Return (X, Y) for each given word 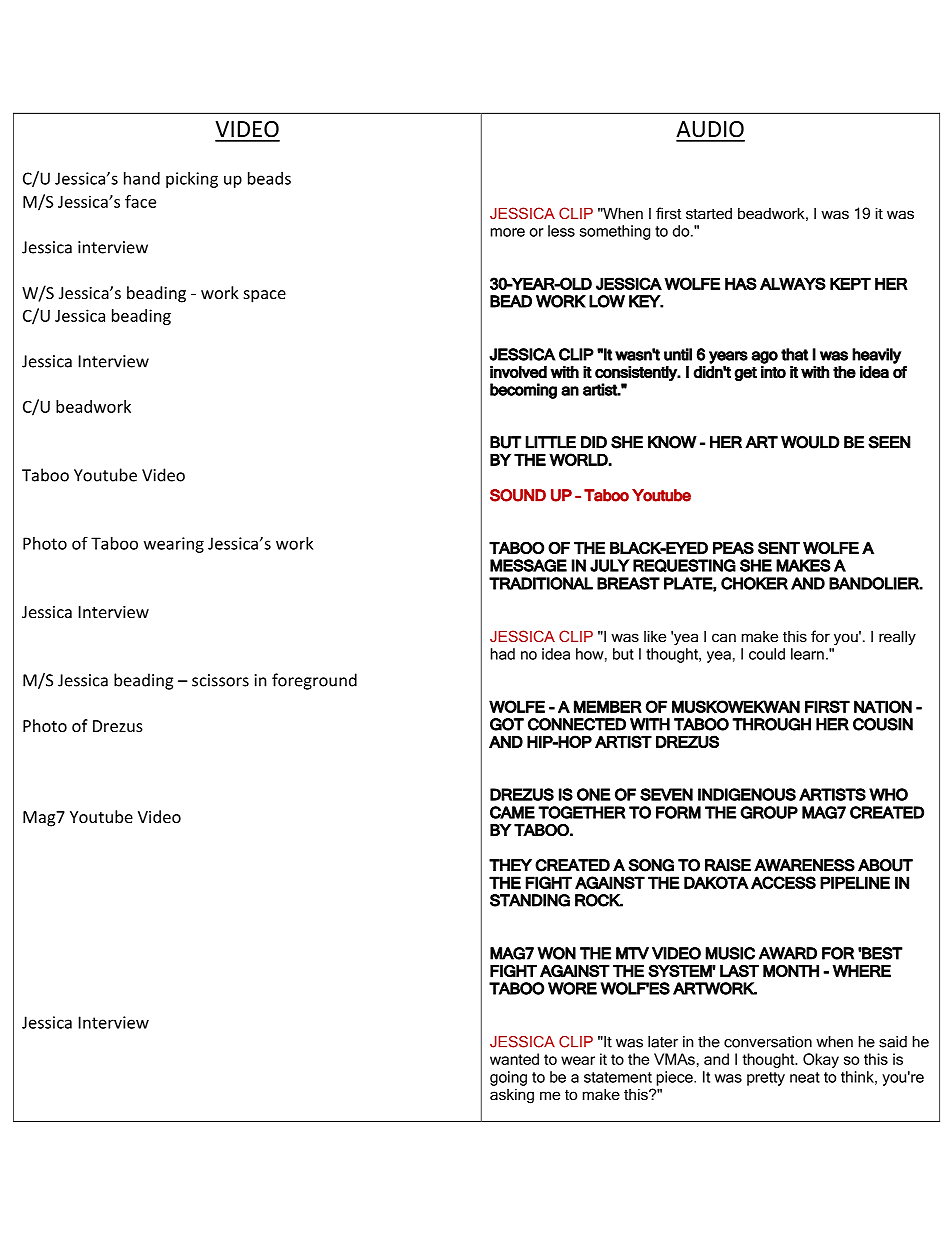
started (709, 213)
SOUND (518, 495)
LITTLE (551, 442)
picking (192, 180)
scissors (220, 680)
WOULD (810, 442)
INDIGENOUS (747, 794)
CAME (512, 812)
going (508, 1078)
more (508, 232)
